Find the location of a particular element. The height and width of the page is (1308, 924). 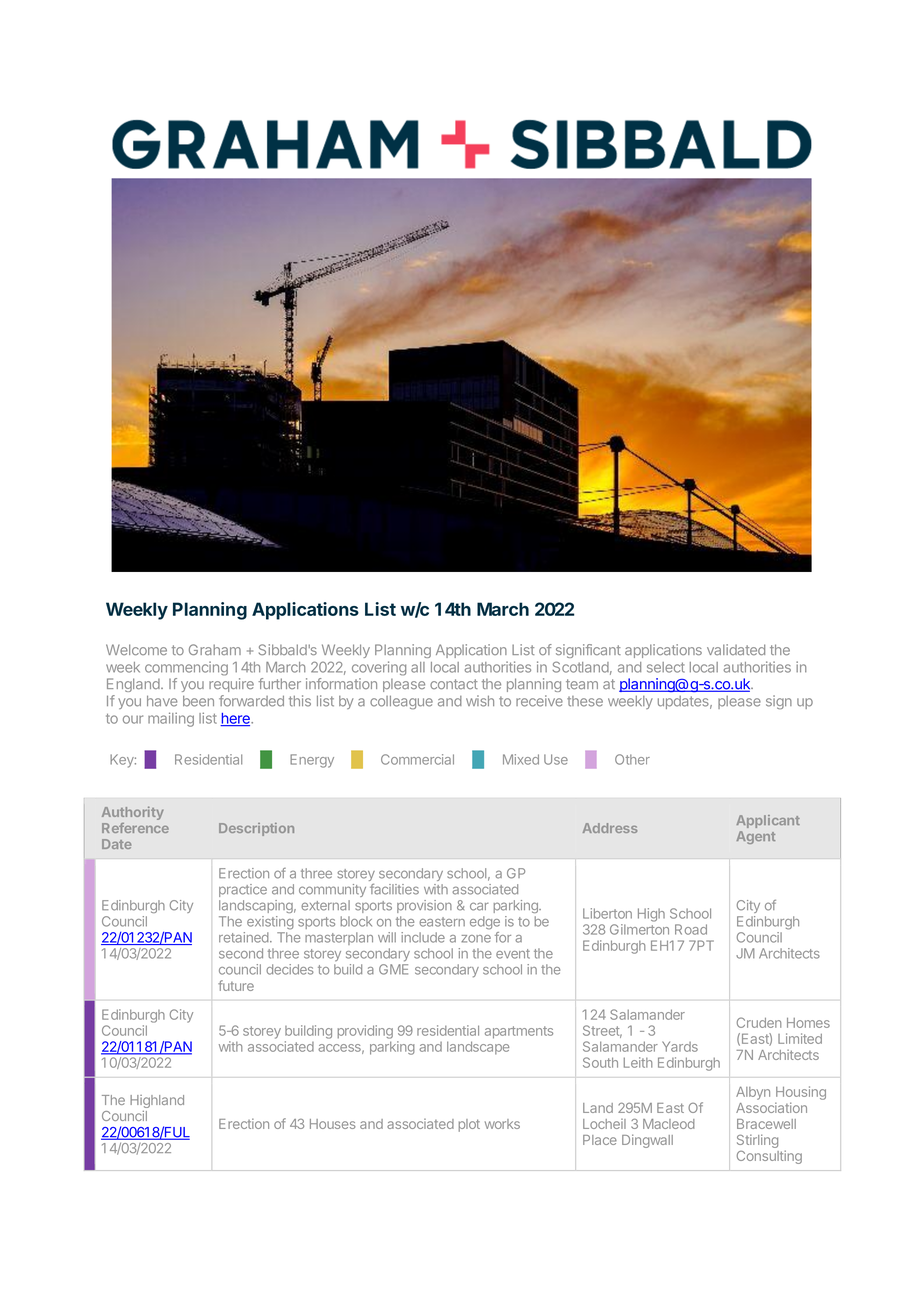

contact is located at coordinates (454, 684).
